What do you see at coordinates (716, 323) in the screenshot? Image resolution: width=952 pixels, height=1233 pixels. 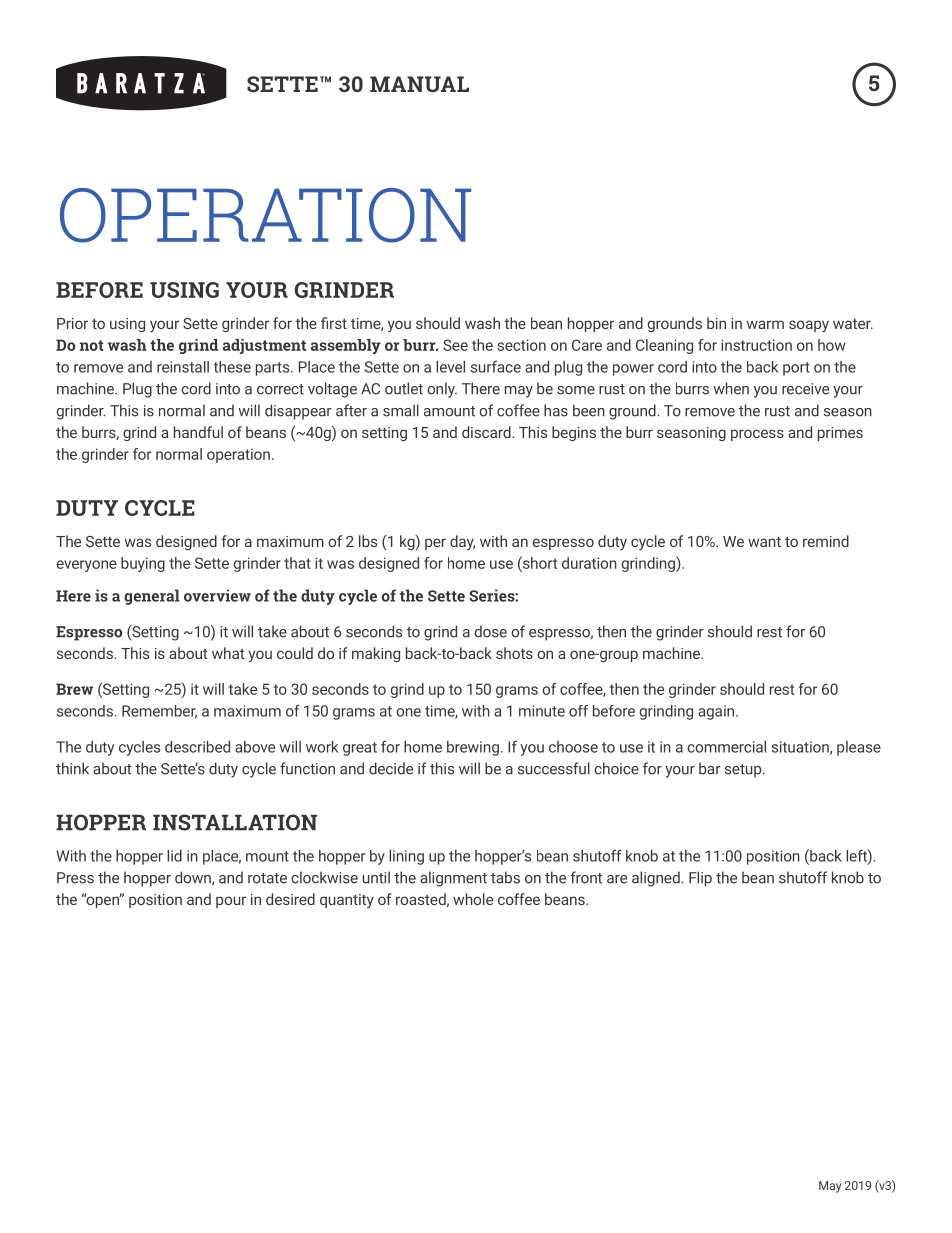 I see `bin` at bounding box center [716, 323].
